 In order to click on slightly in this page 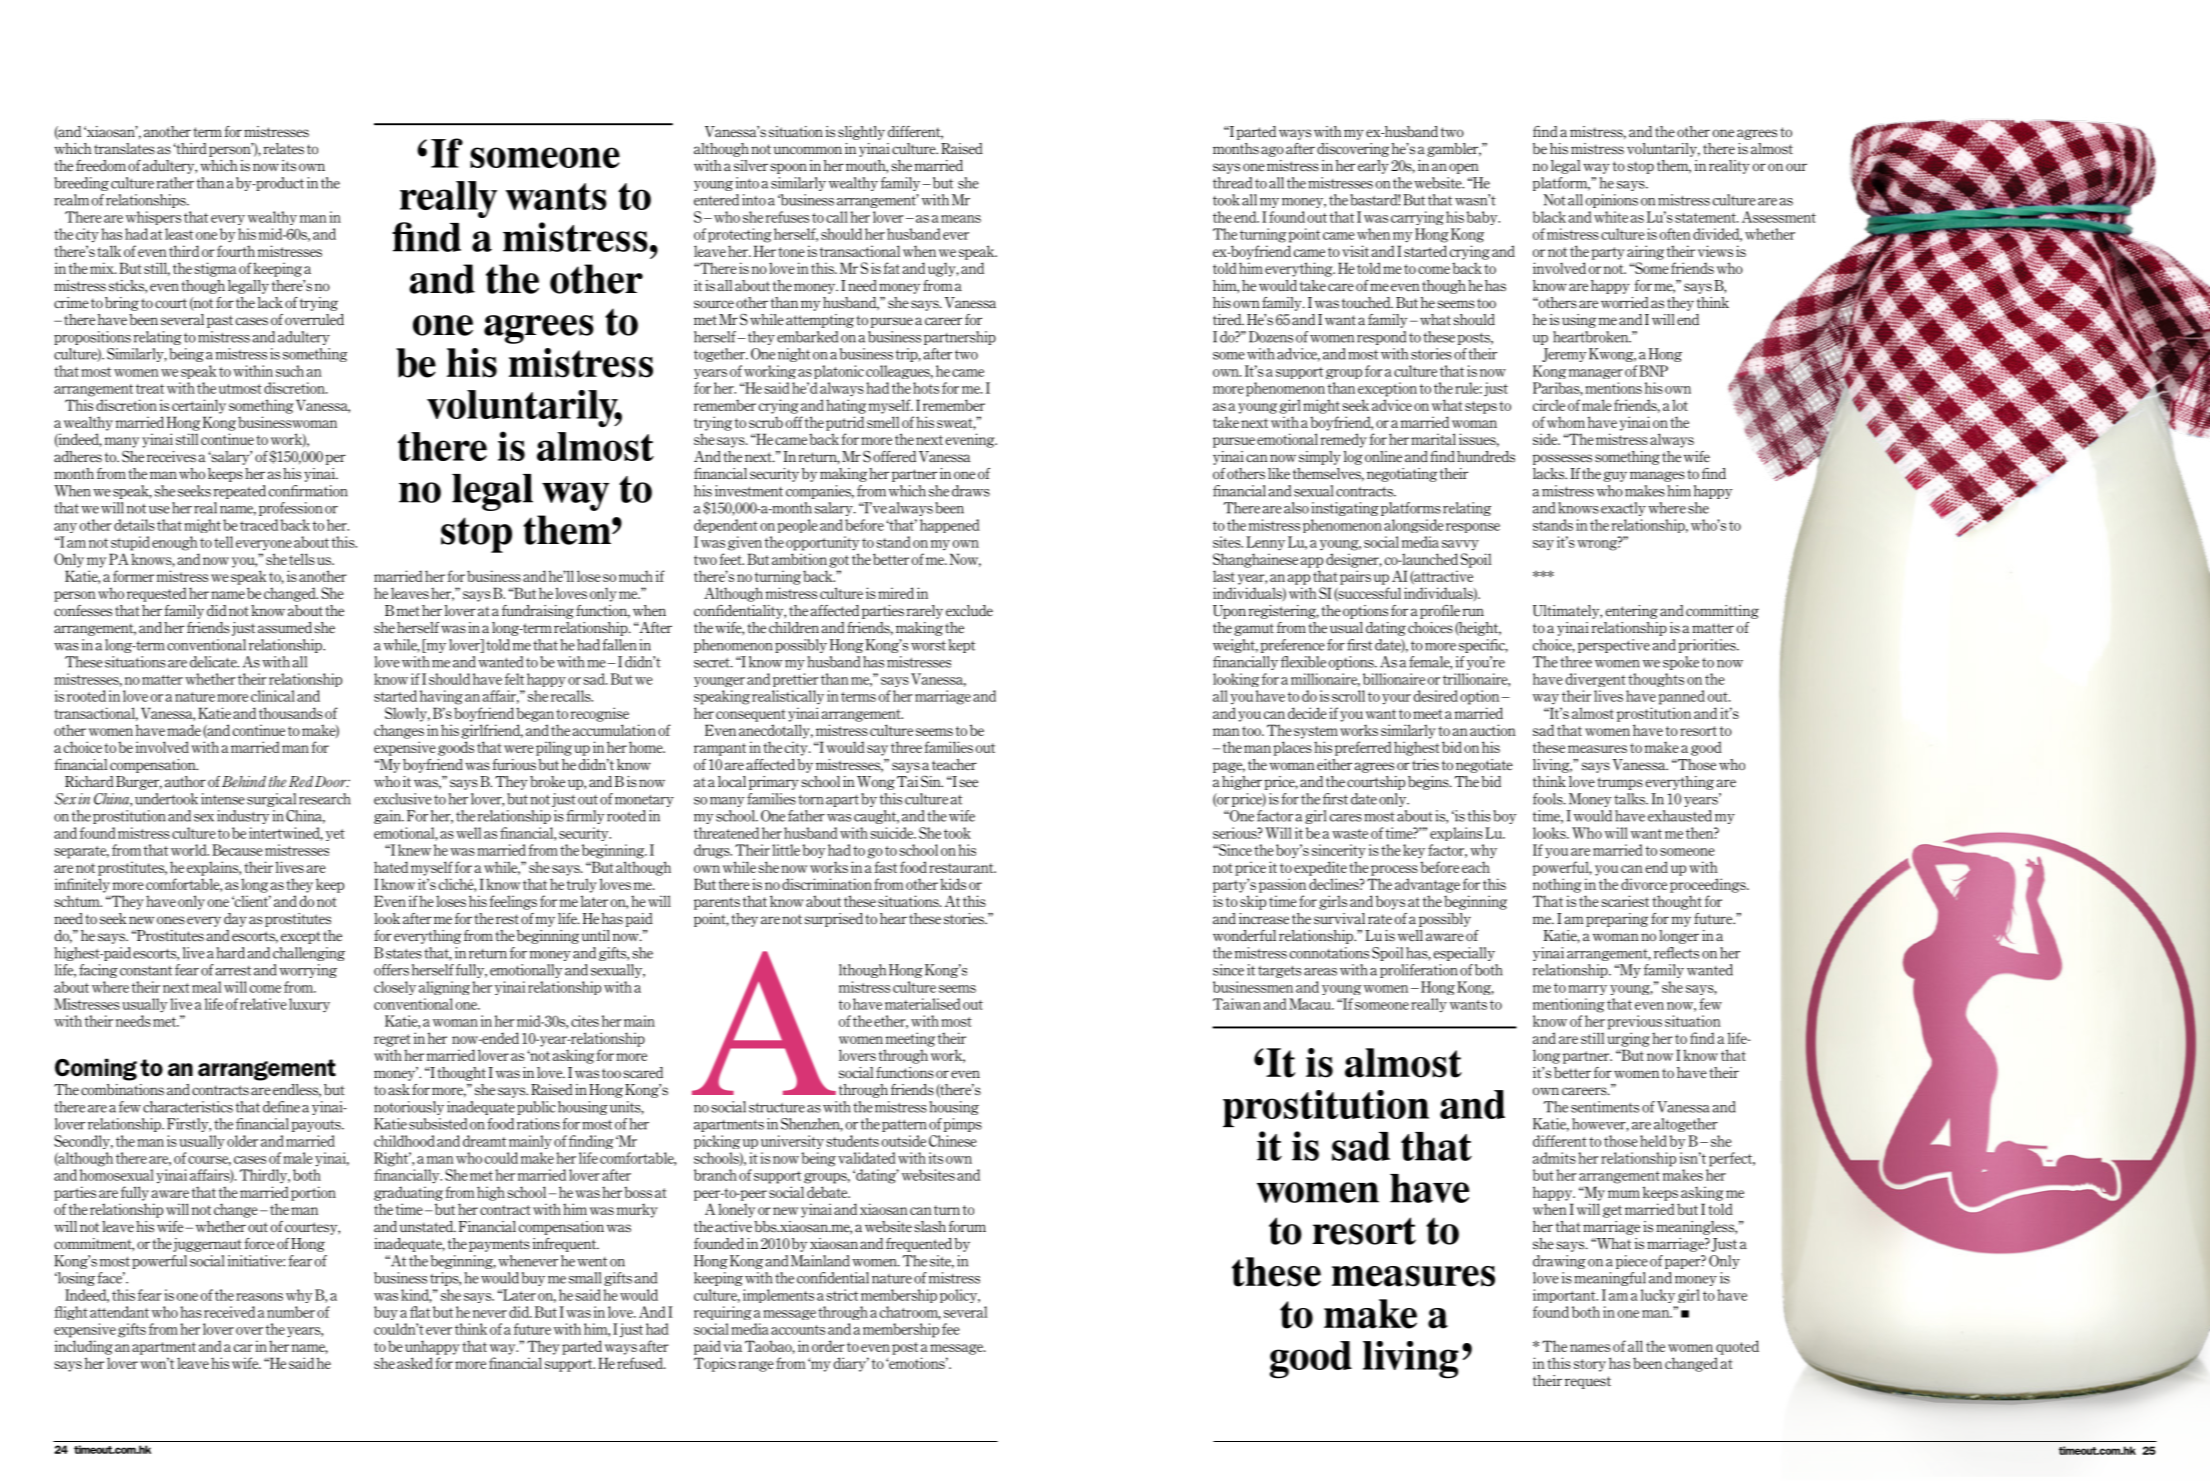, I will do `click(861, 133)`.
